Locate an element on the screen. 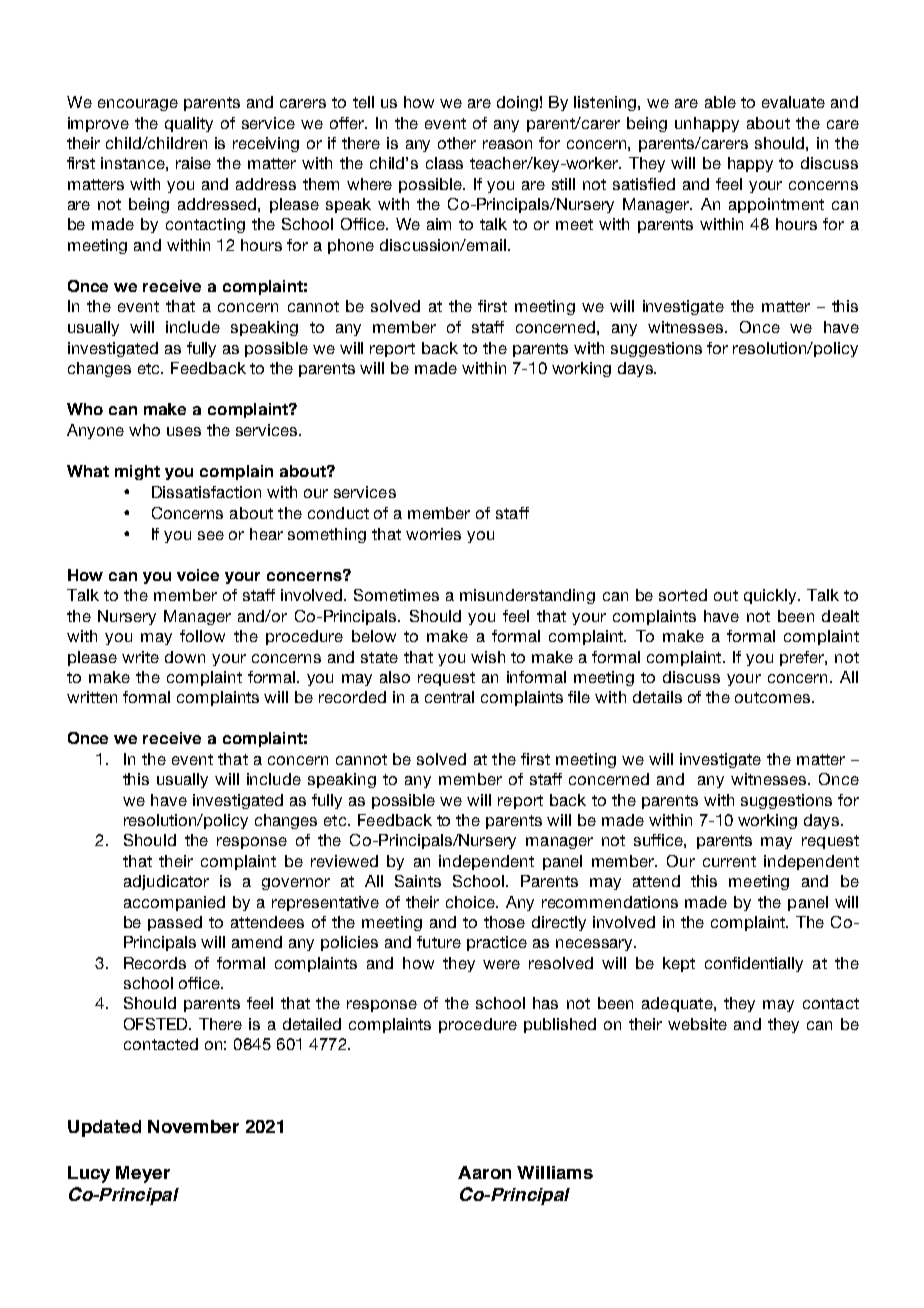 The width and height of the screenshot is (924, 1308). quality is located at coordinates (189, 124).
